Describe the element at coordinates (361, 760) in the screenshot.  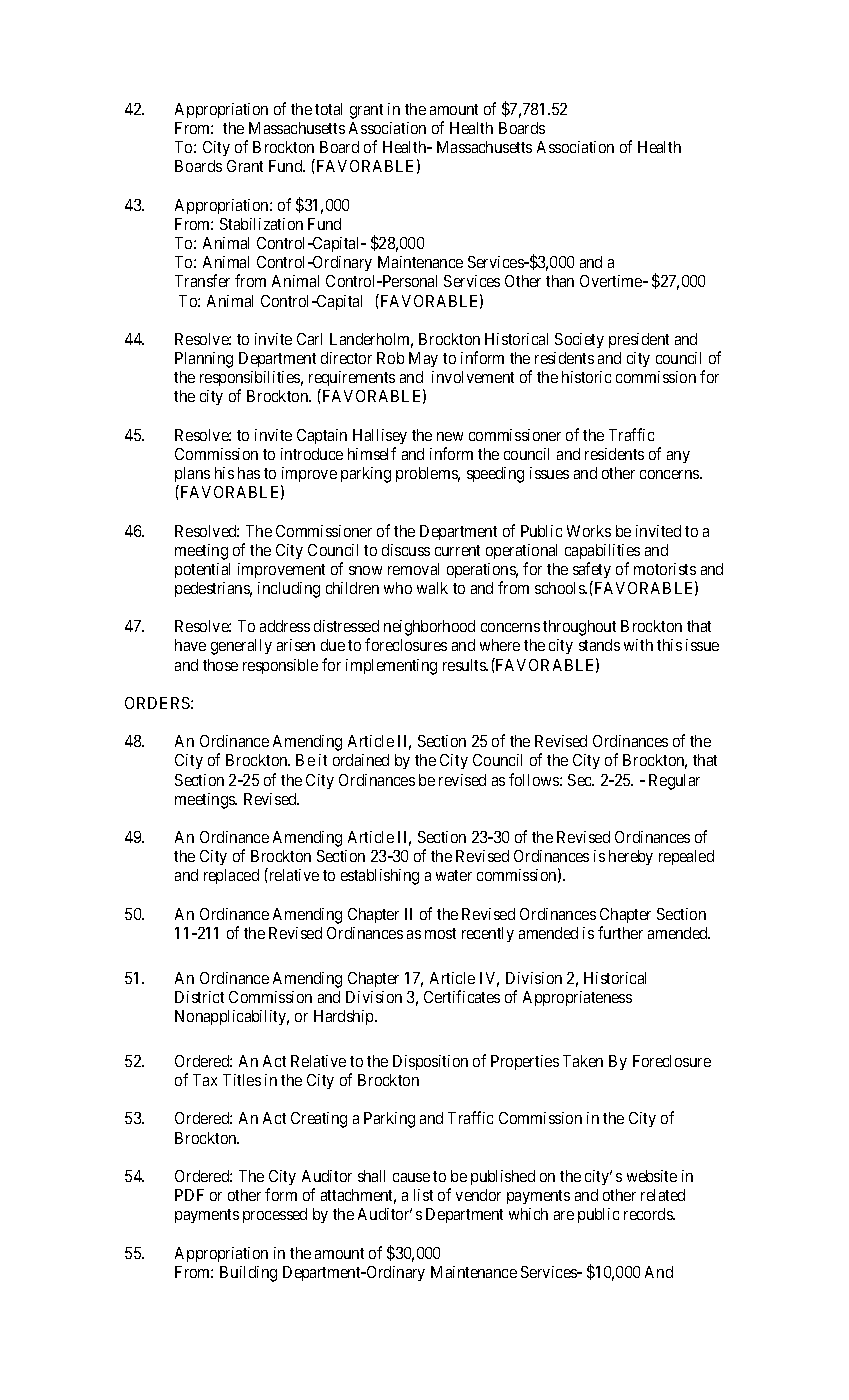
I see `ordained` at that location.
